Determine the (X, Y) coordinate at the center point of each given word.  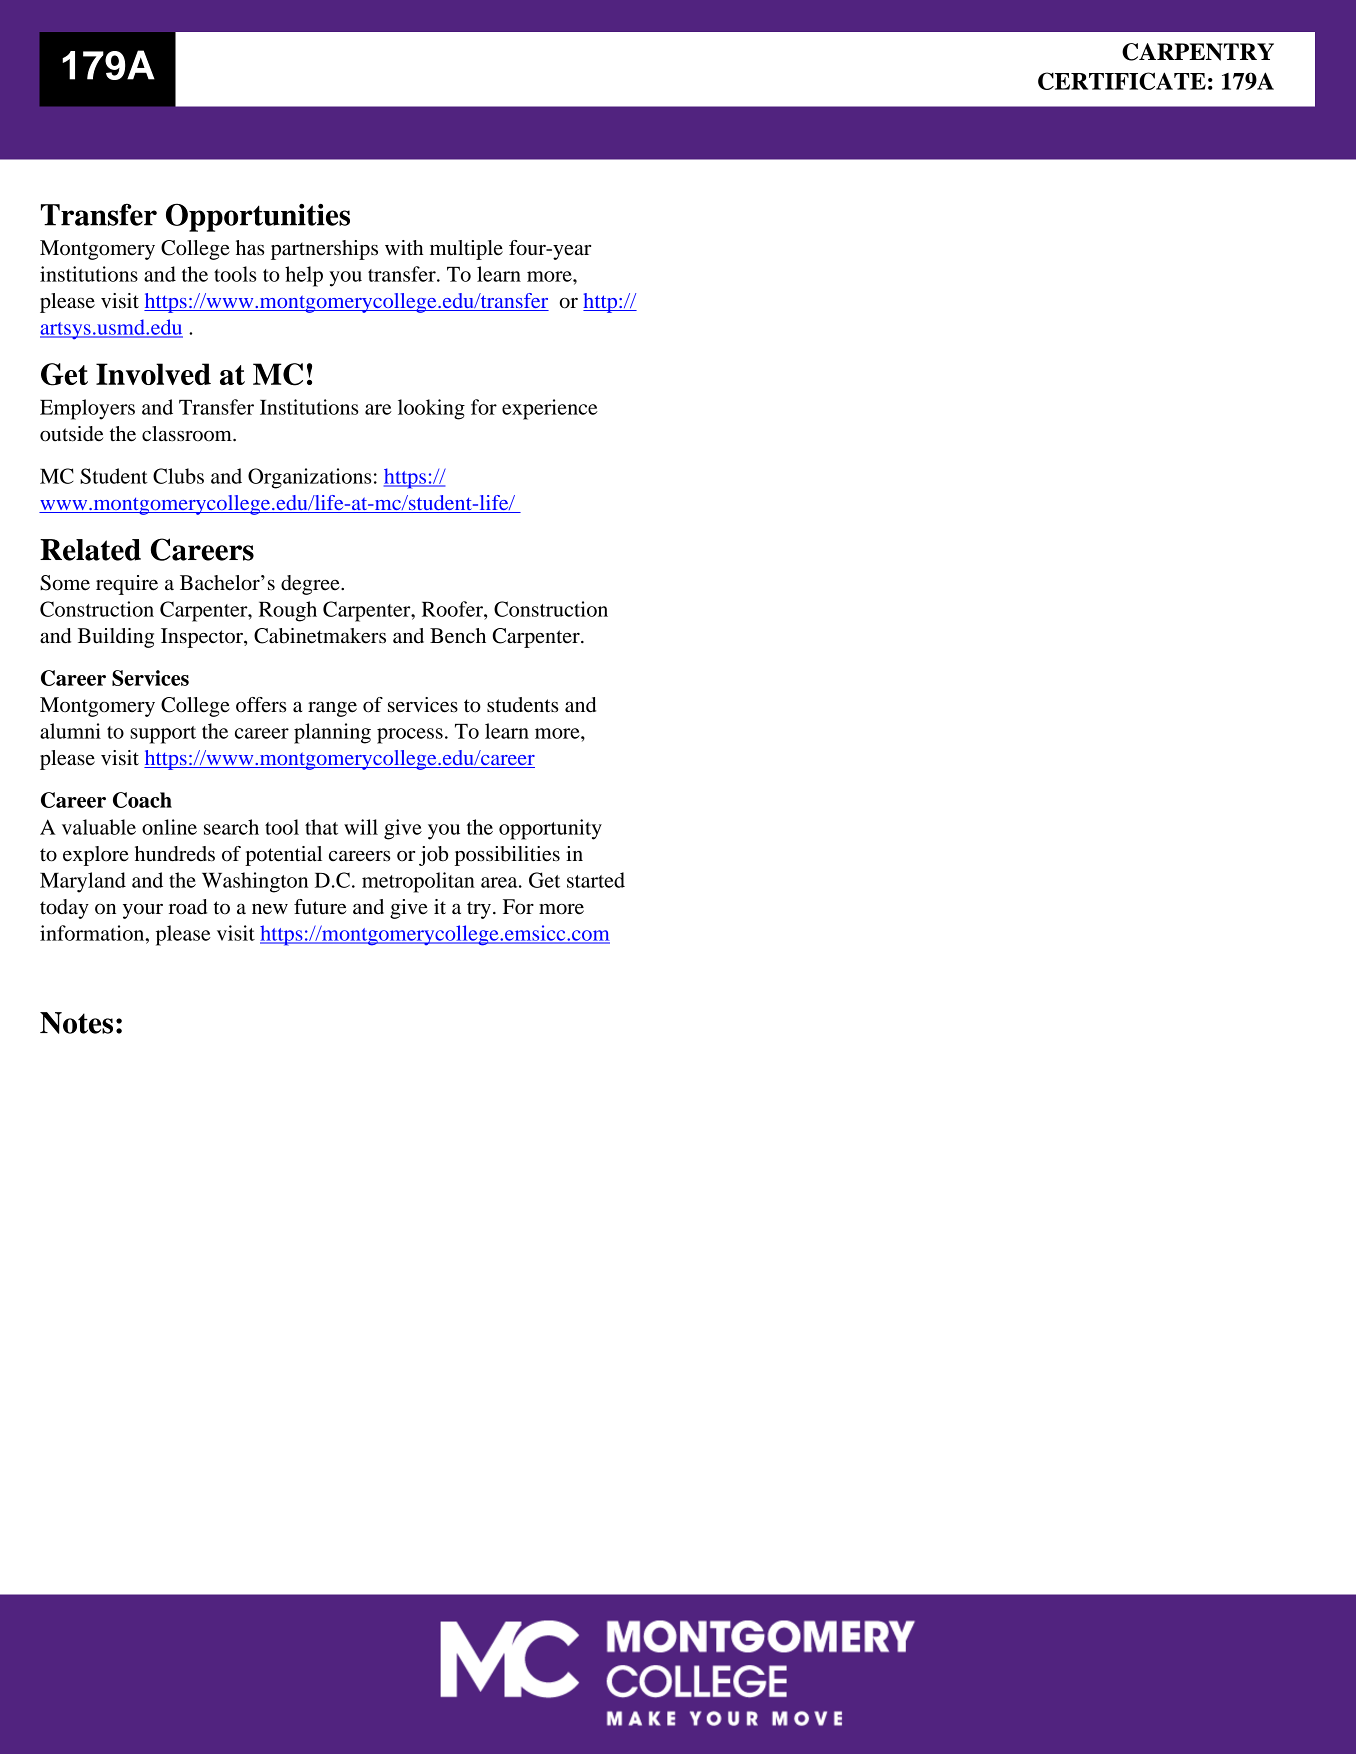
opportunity (550, 829)
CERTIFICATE (1122, 81)
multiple (466, 250)
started (596, 880)
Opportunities (258, 218)
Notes (76, 1023)
